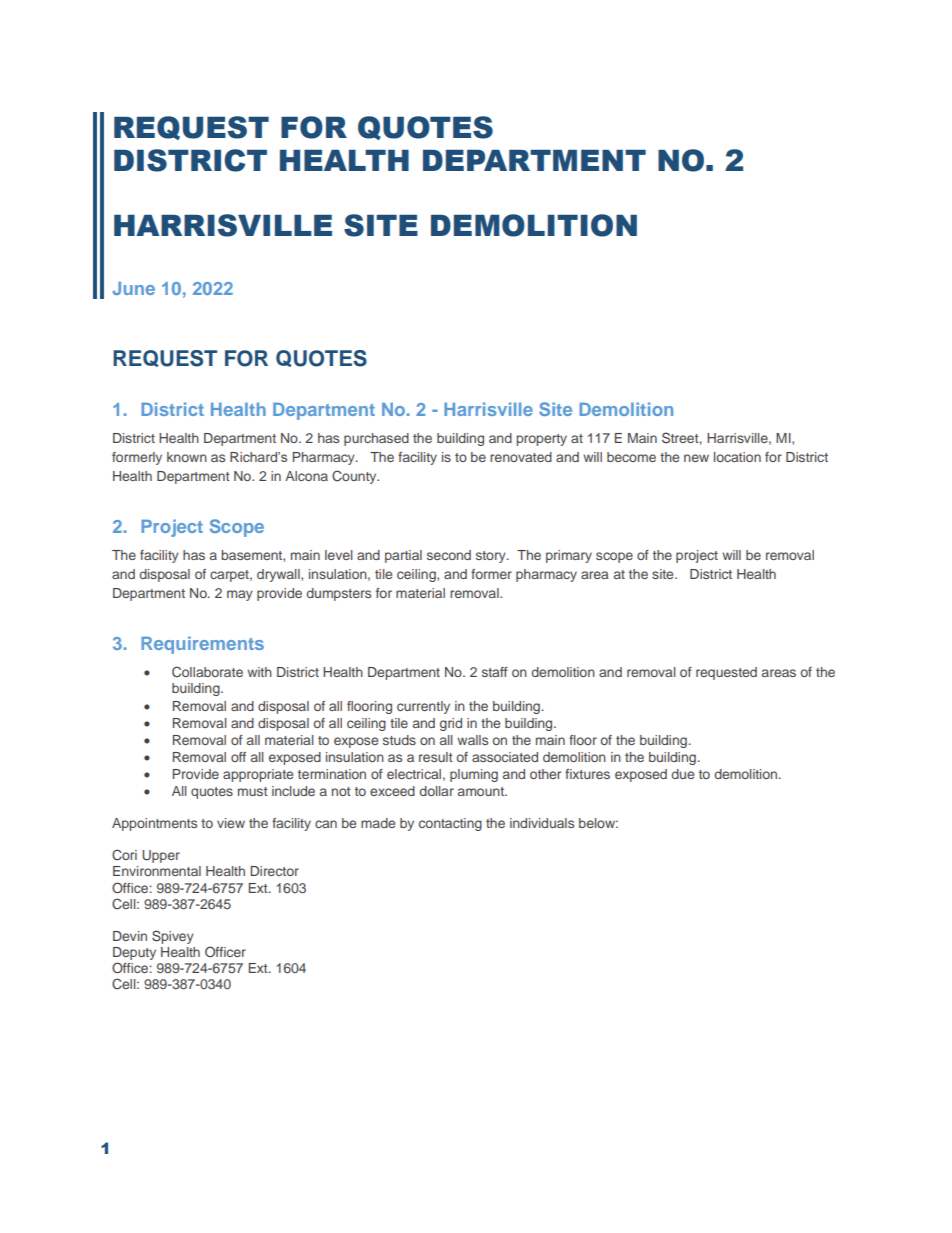  I want to click on primary, so click(569, 556).
